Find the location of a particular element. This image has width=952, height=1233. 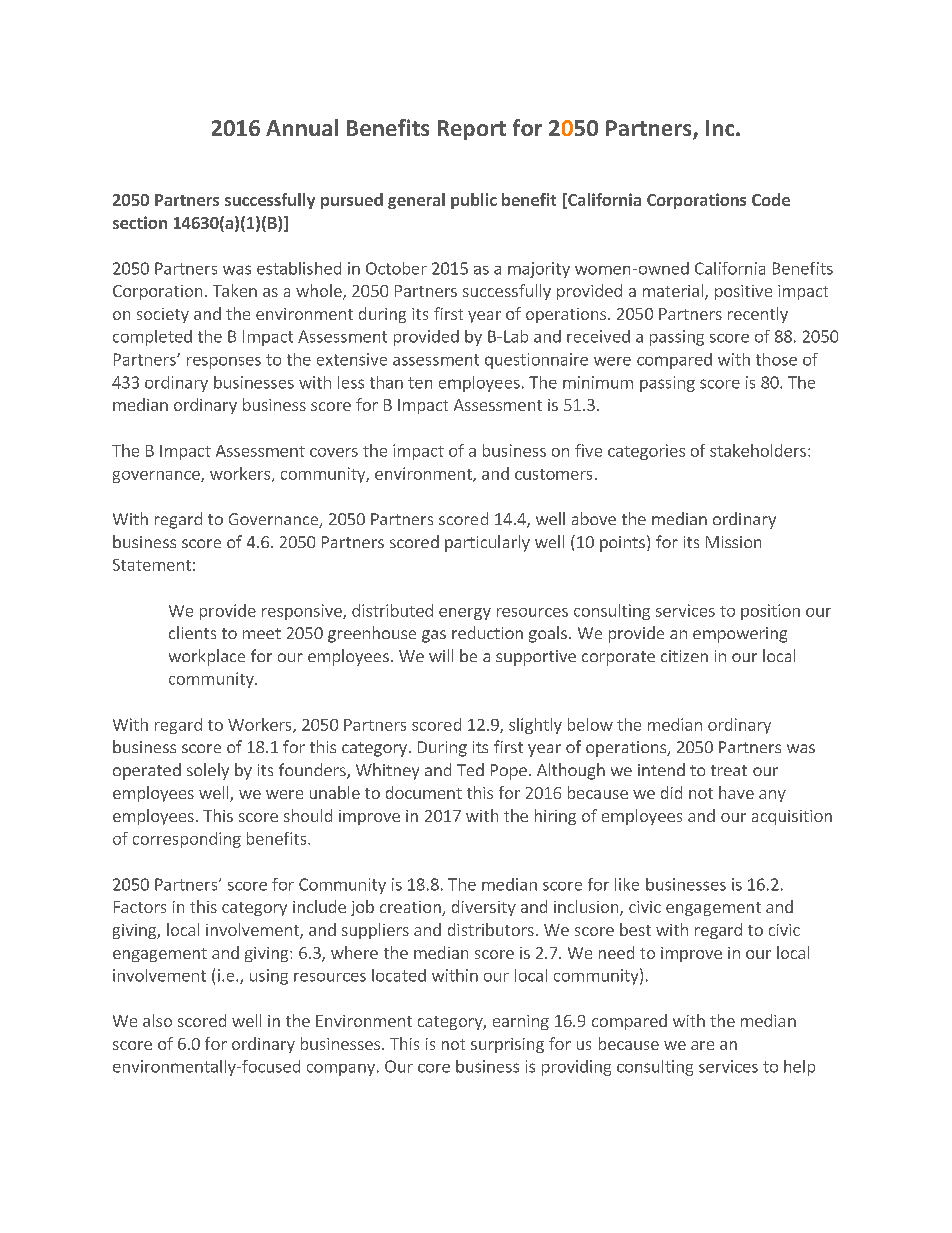

stakeholders is located at coordinates (758, 450).
